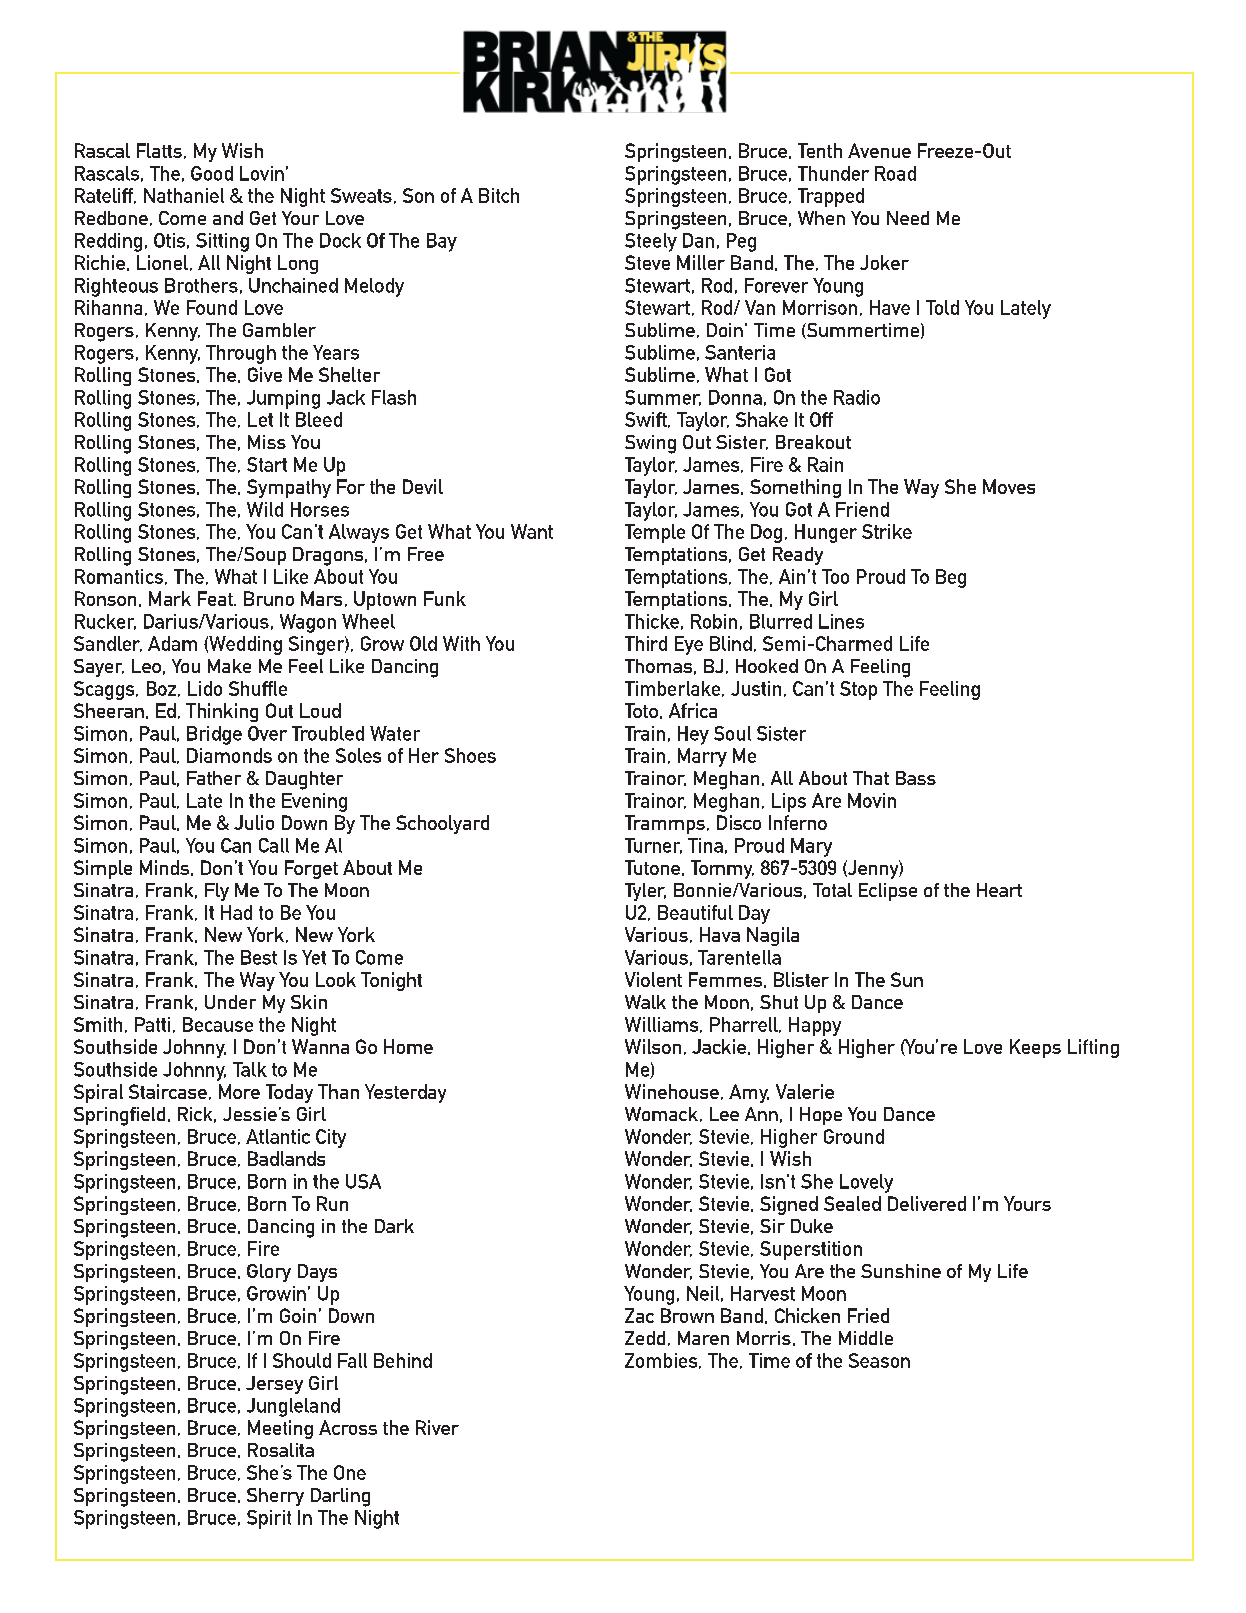  I want to click on Heart, so click(999, 890).
